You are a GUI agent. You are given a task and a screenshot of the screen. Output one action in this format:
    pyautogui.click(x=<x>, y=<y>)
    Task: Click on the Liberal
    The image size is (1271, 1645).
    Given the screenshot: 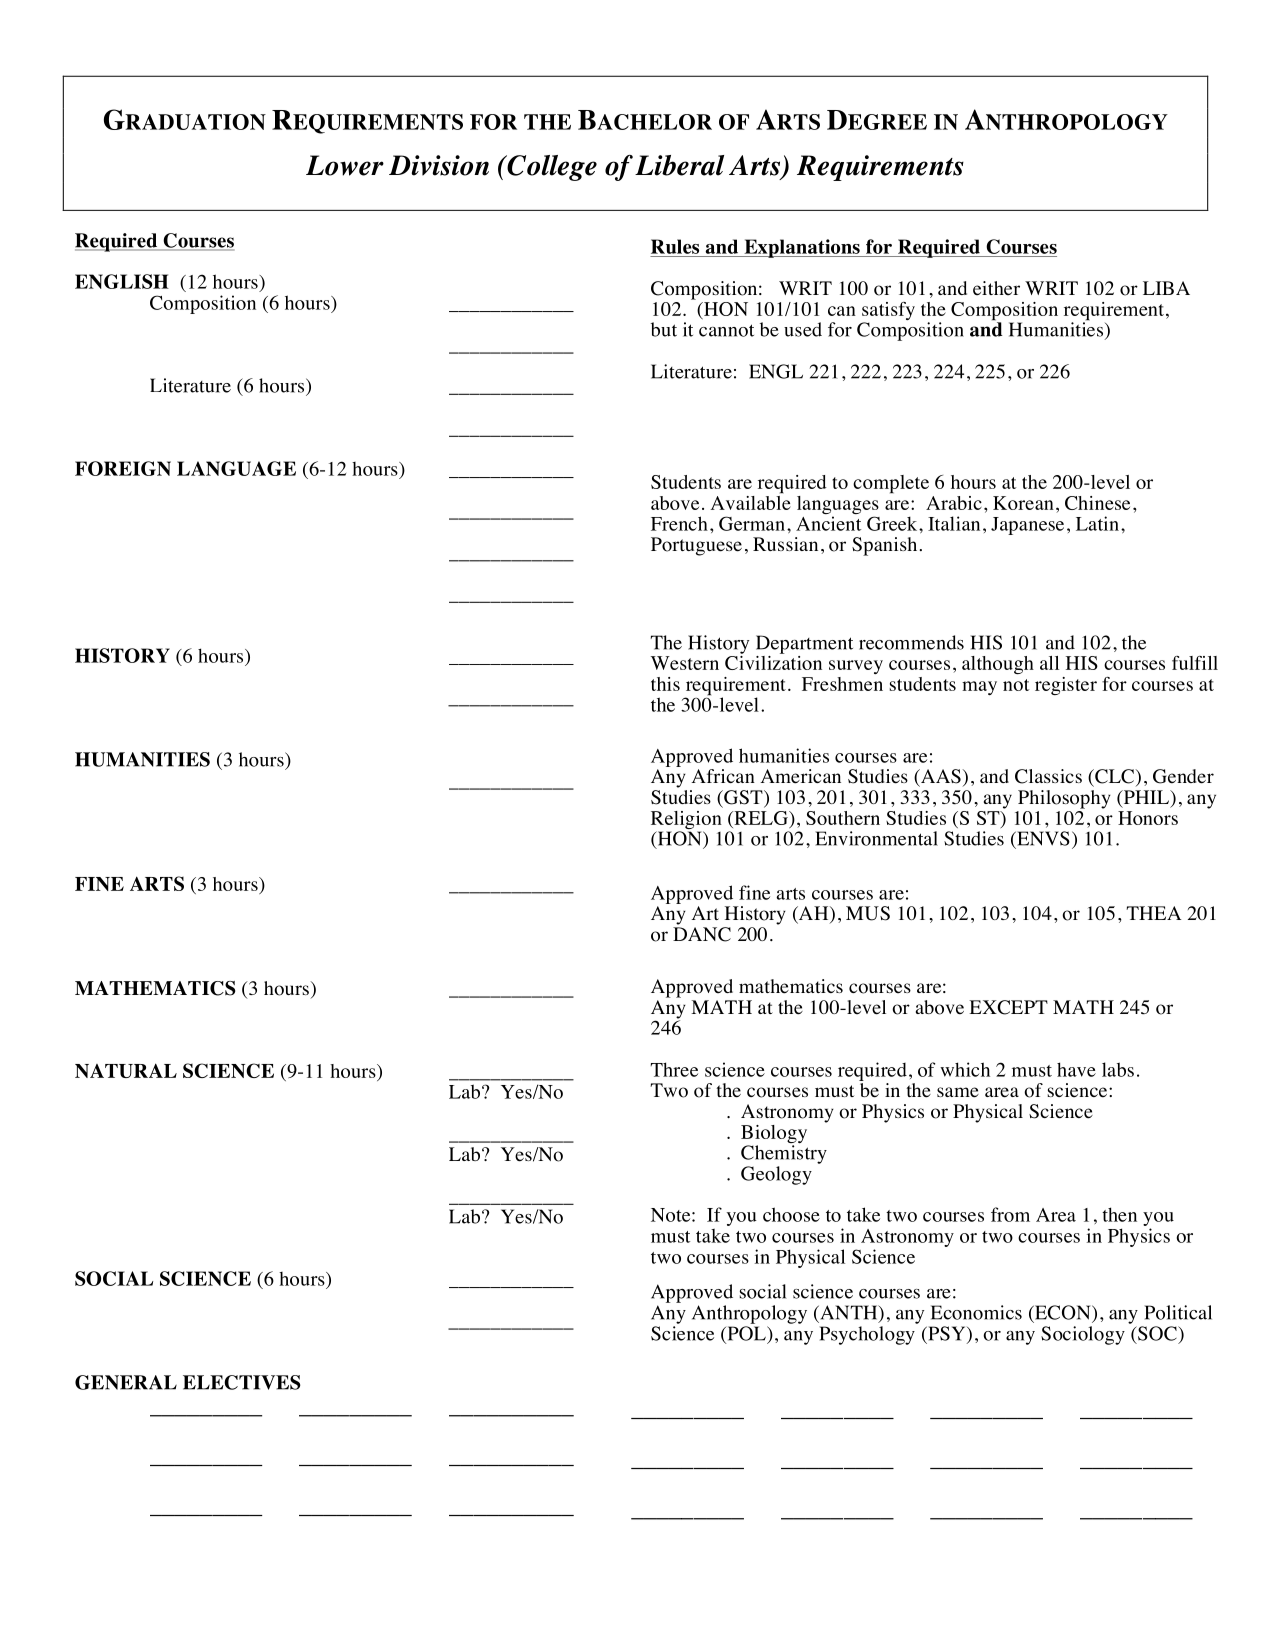 What is the action you would take?
    pyautogui.click(x=679, y=165)
